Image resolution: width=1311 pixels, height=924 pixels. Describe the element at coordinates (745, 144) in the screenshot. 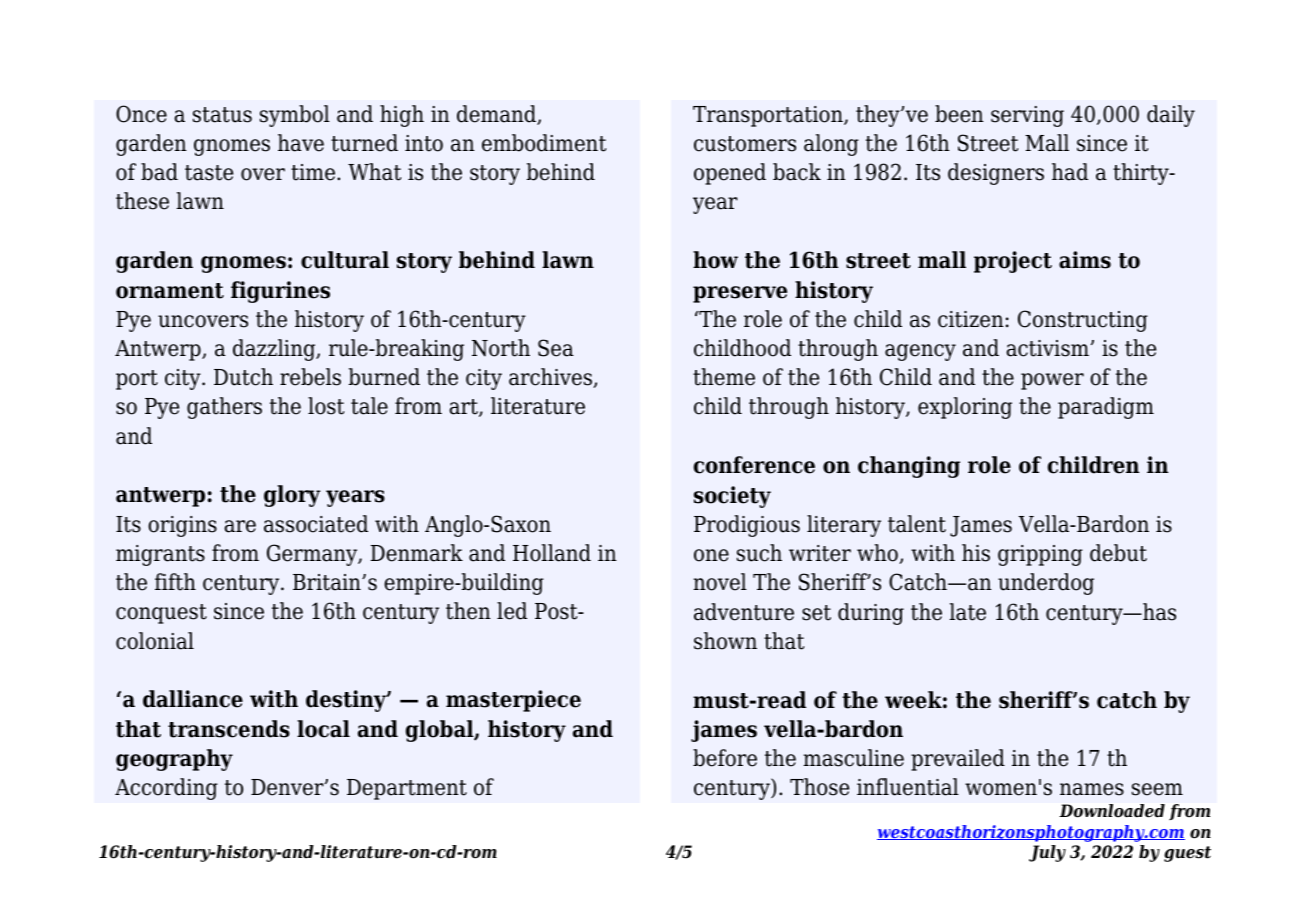

I see `customers` at that location.
